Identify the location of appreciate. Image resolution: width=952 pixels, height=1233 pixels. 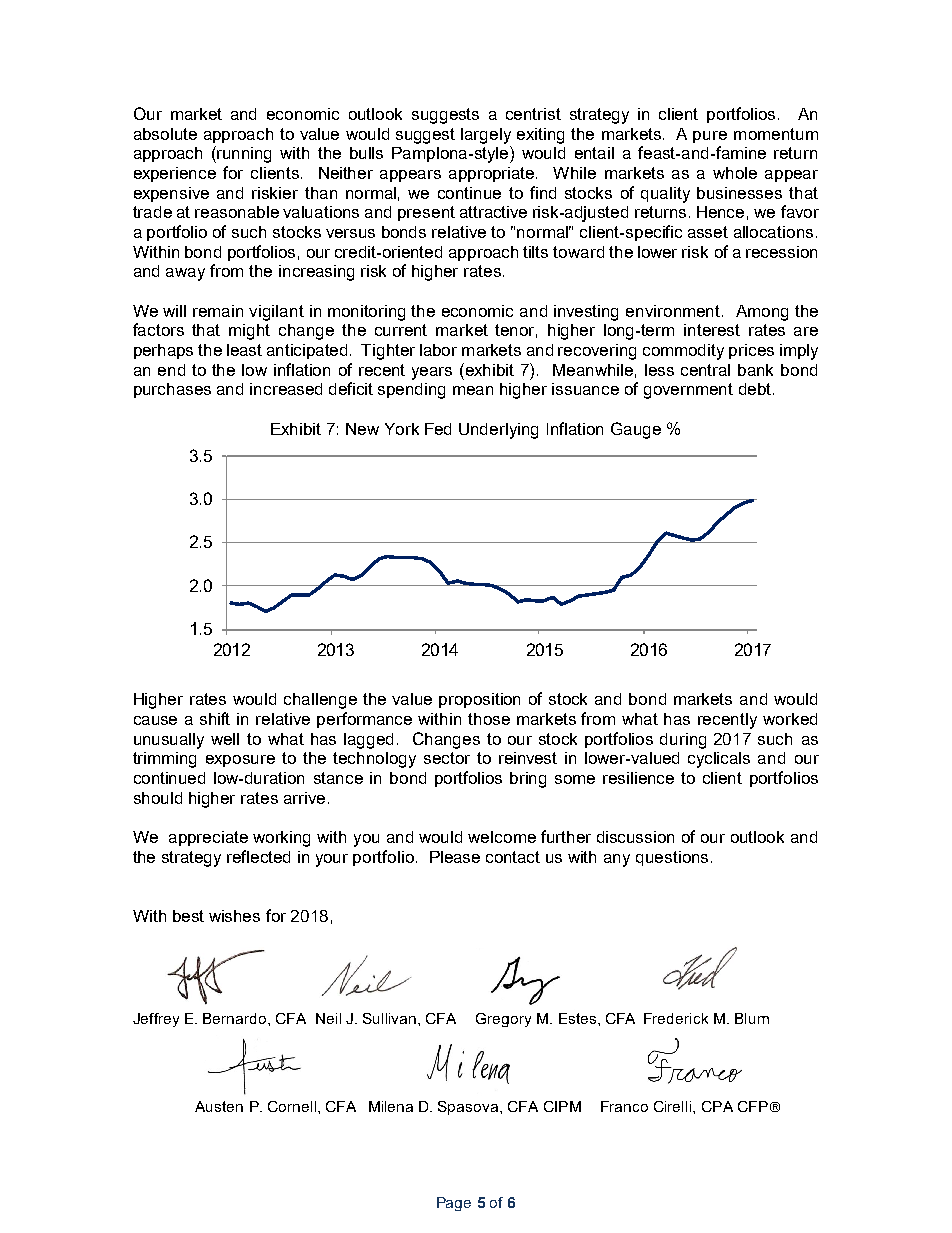
(208, 838).
